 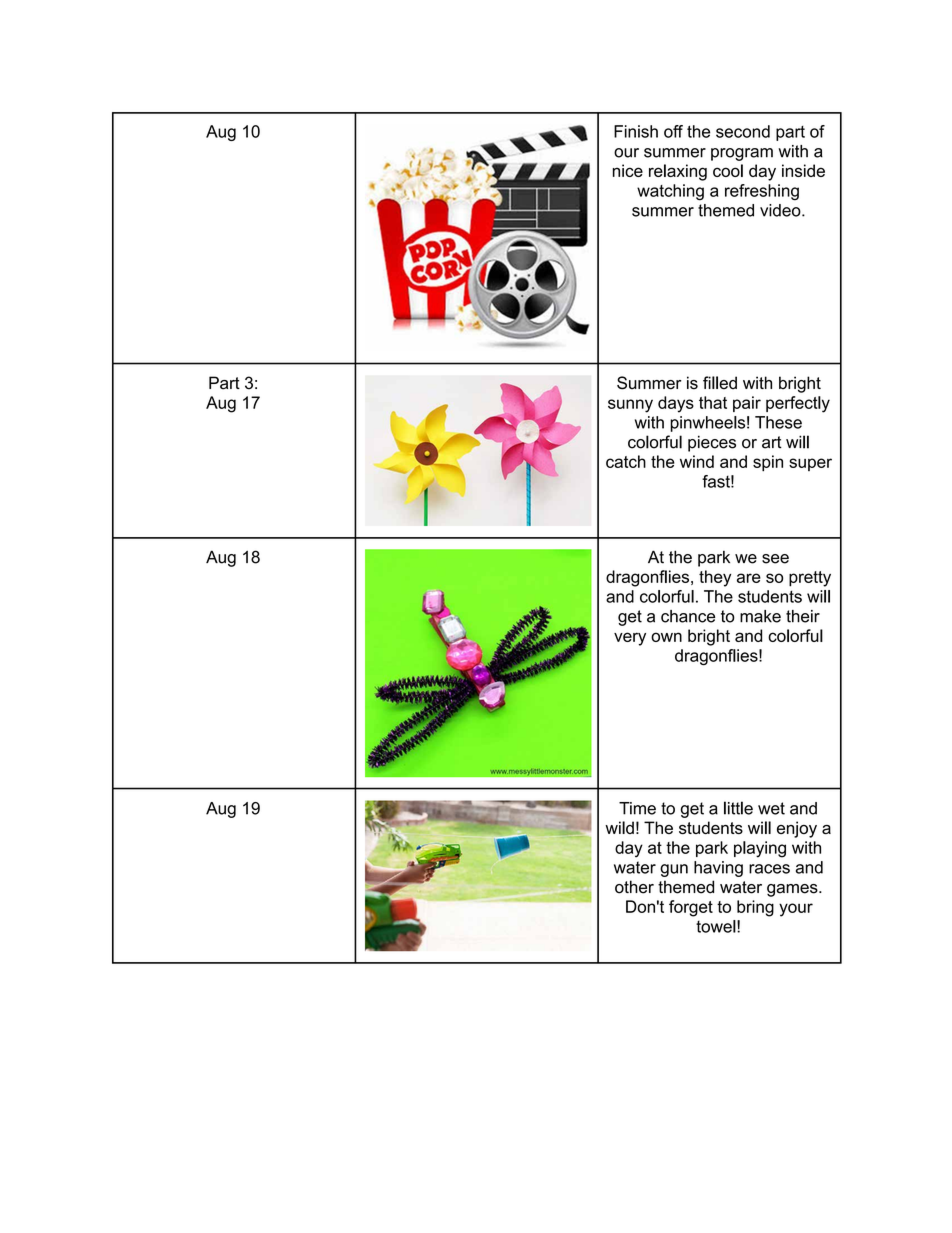 I want to click on other, so click(x=634, y=887).
